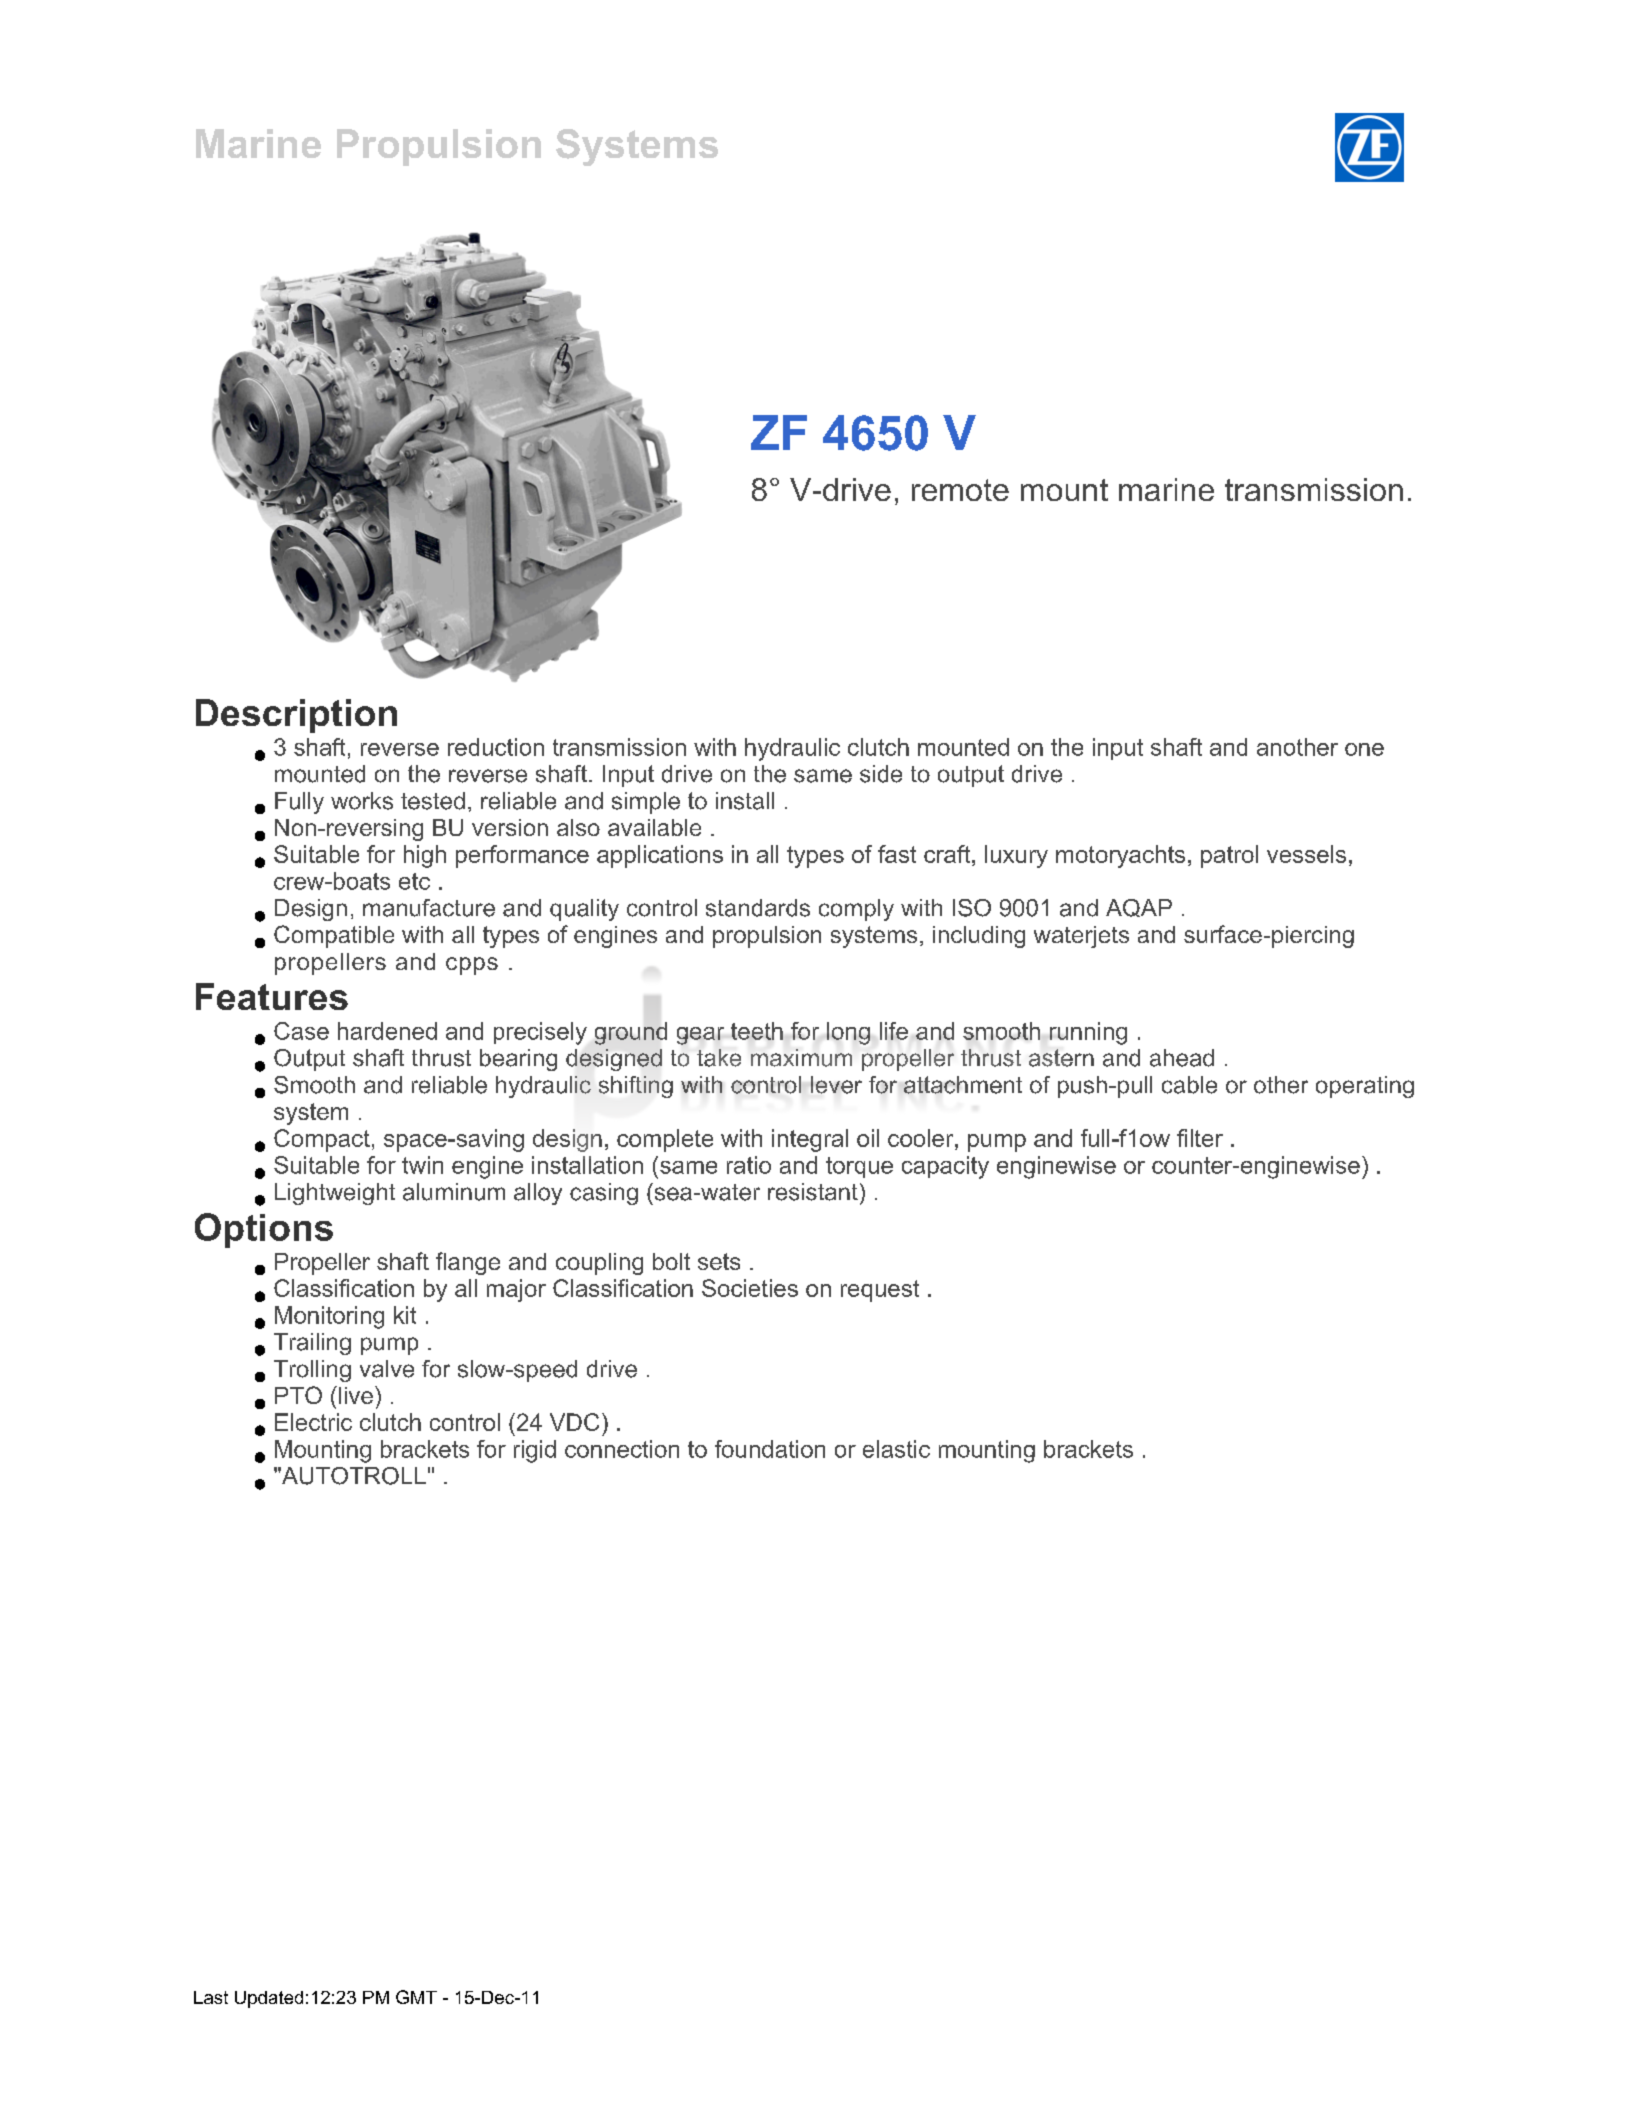 The height and width of the screenshot is (2122, 1640). I want to click on comply, so click(856, 910).
